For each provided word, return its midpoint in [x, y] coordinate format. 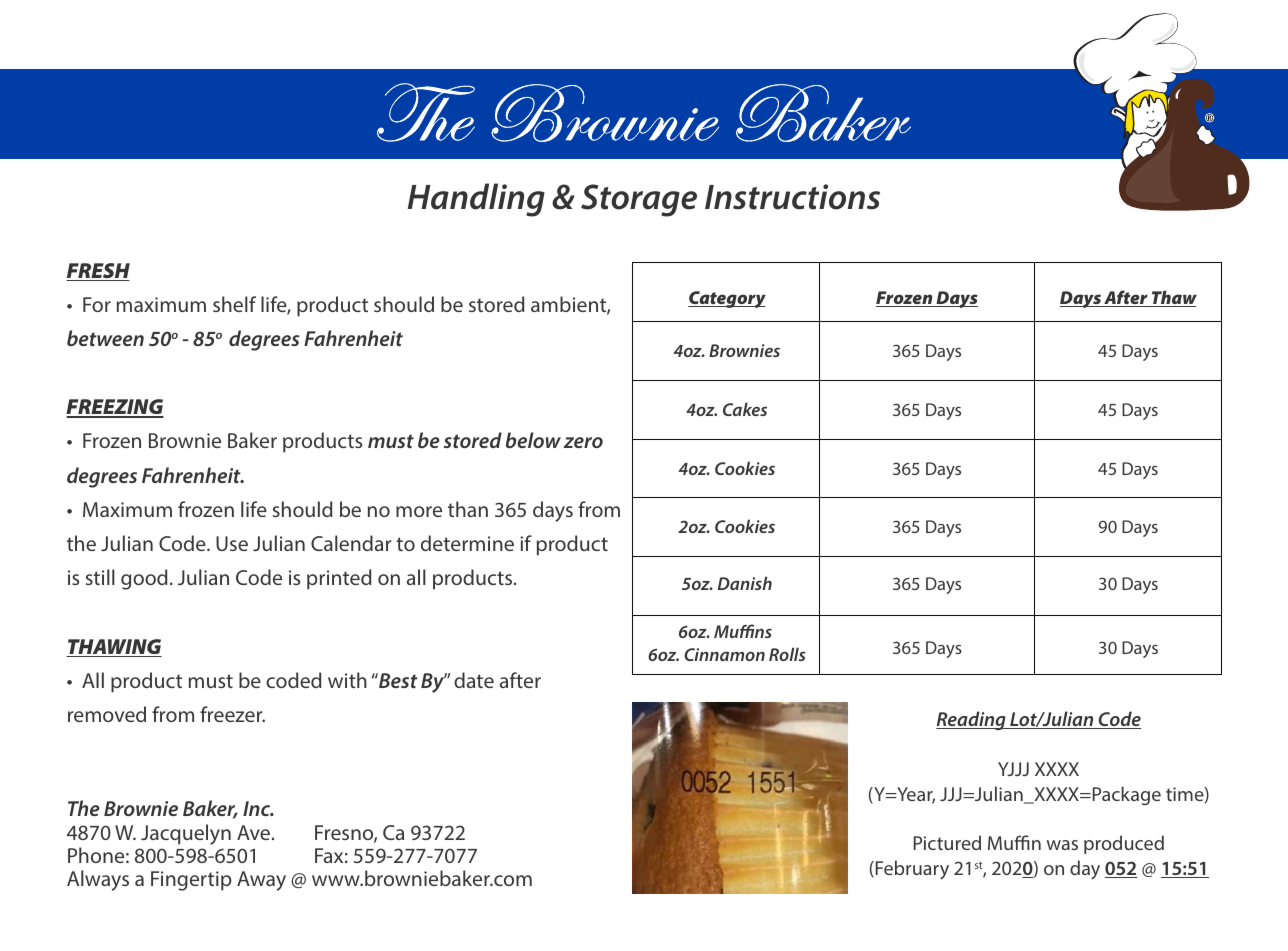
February [911, 870]
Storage [639, 200]
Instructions [792, 197]
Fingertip [191, 881]
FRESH [98, 272]
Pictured [947, 842]
